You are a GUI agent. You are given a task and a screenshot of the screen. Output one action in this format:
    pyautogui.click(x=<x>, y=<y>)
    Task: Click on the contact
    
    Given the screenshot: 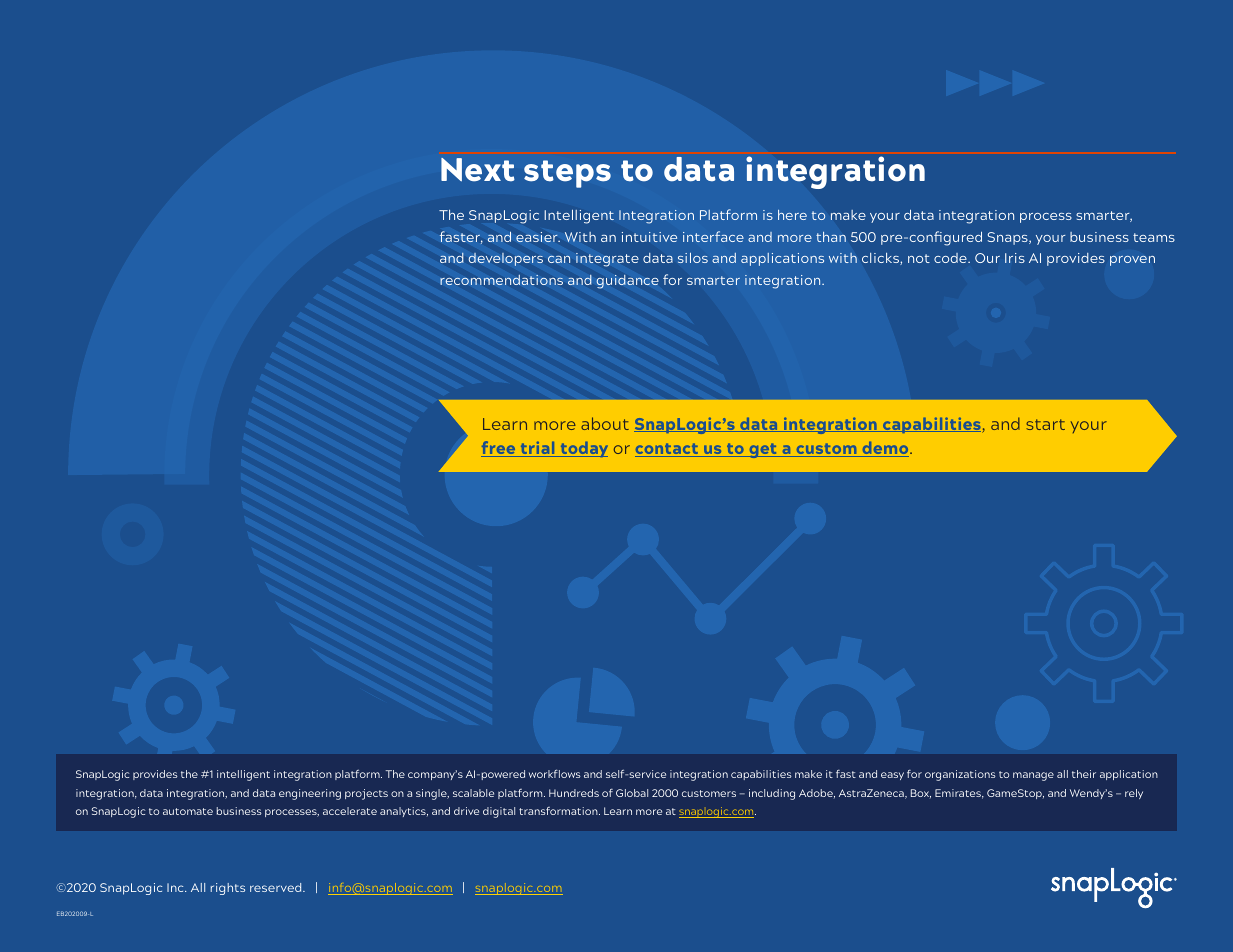 What is the action you would take?
    pyautogui.click(x=668, y=450)
